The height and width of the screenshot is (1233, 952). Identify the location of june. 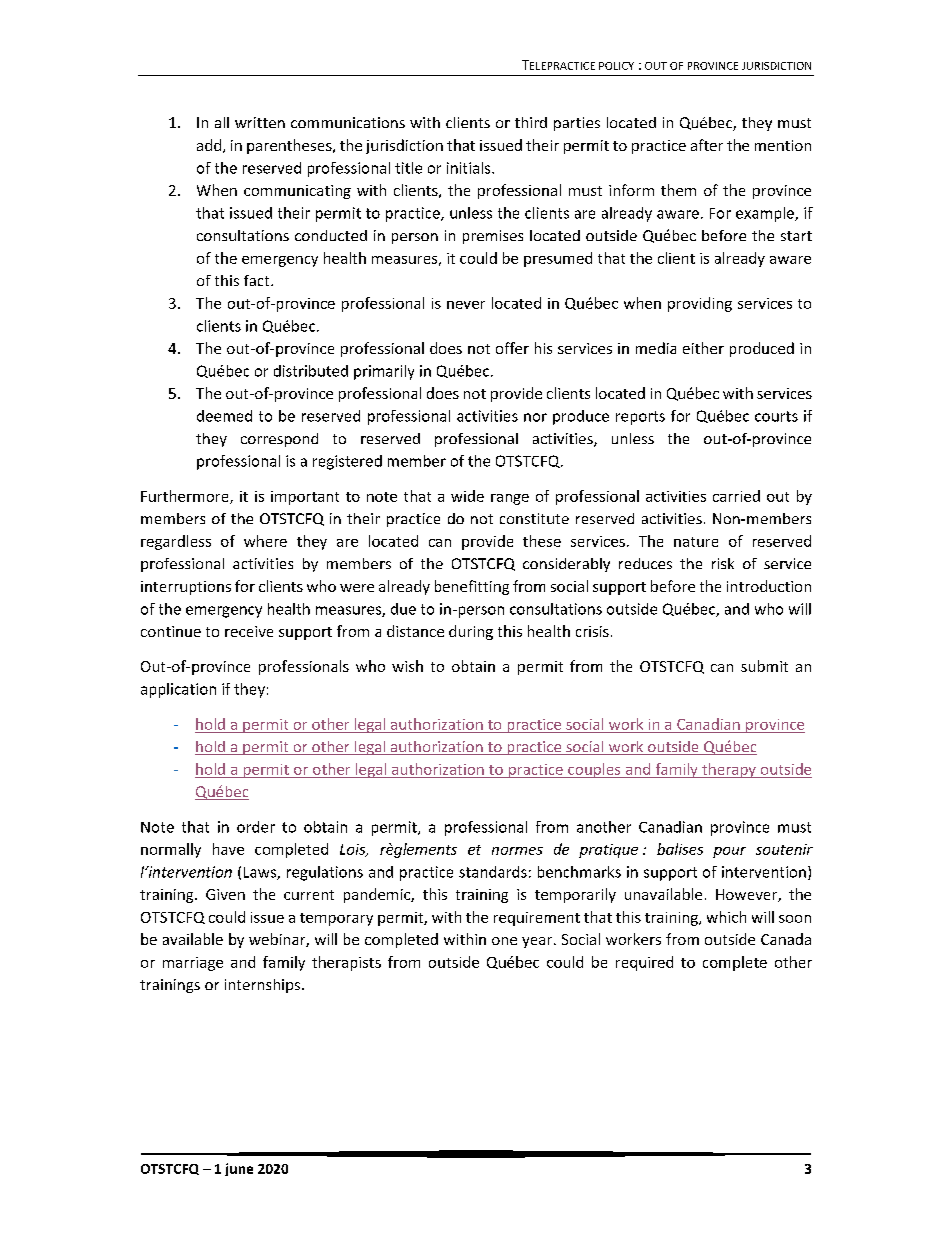
(239, 1169).
